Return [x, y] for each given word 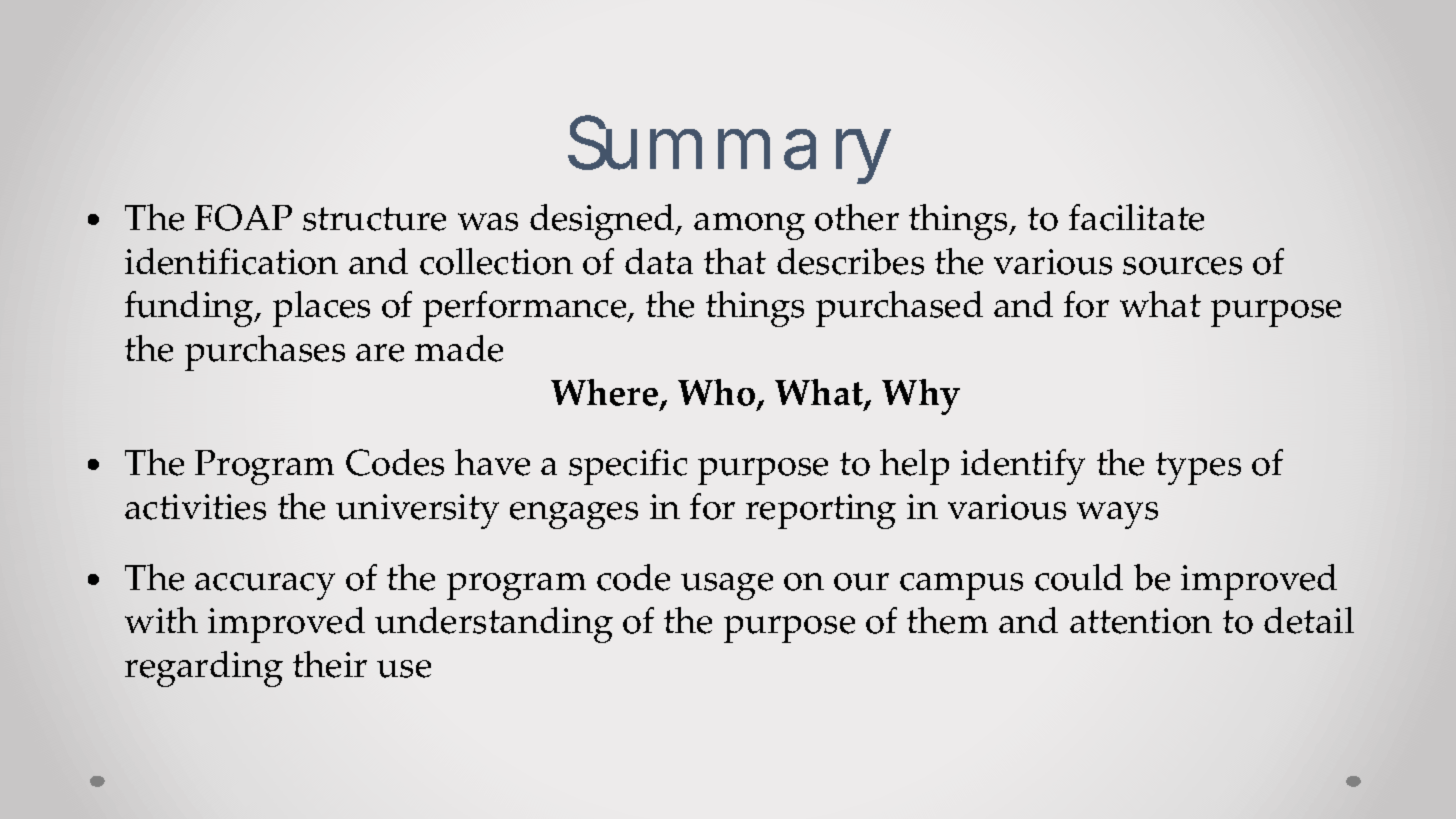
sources [1182, 266]
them [947, 620]
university [417, 511]
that [735, 261]
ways [1117, 515]
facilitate [1136, 217]
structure [374, 219]
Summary [729, 149]
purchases [265, 353]
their [330, 664]
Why [921, 397]
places [321, 309]
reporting [821, 511]
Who [716, 392]
